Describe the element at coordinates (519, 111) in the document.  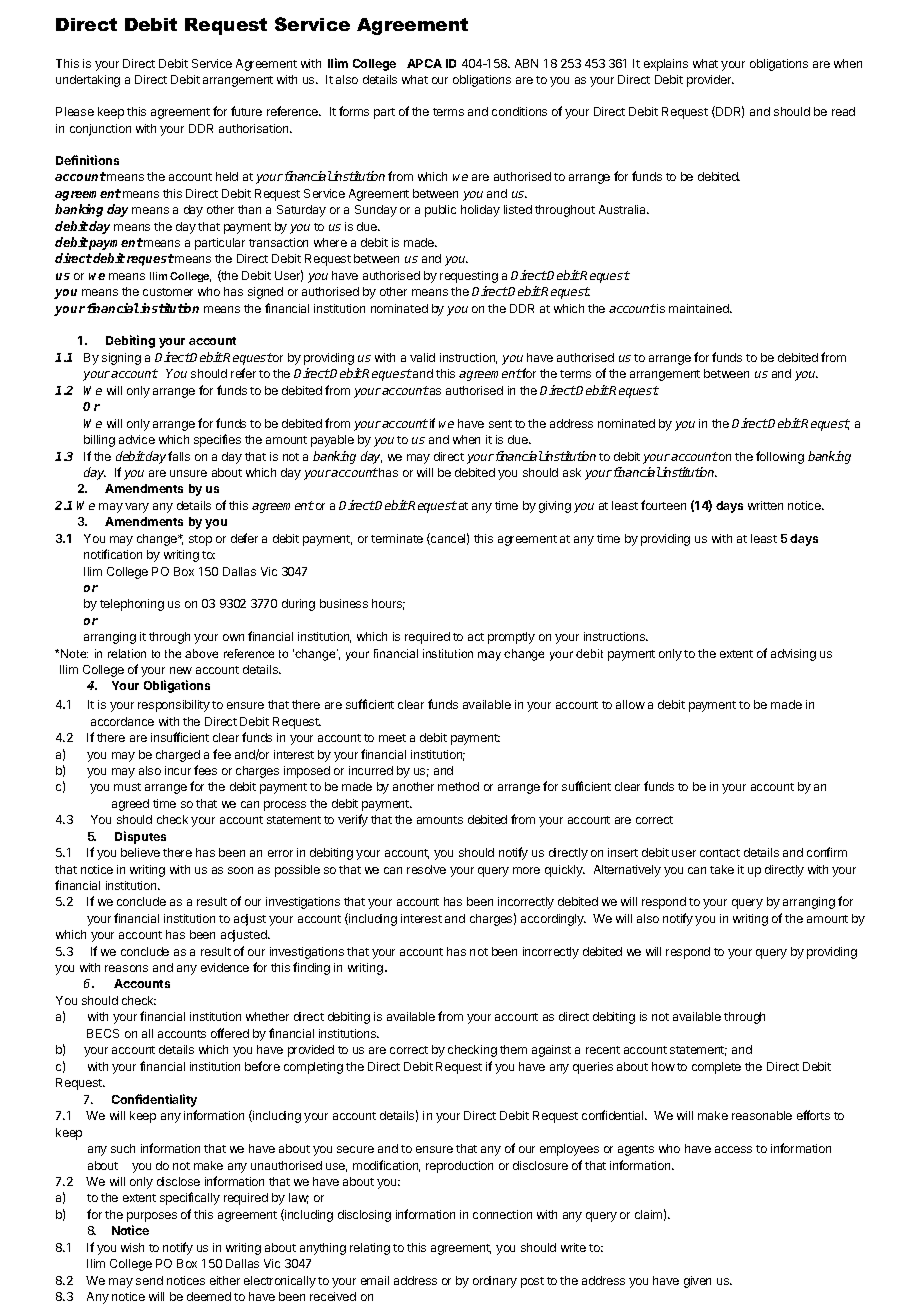
I see `conditions` at that location.
